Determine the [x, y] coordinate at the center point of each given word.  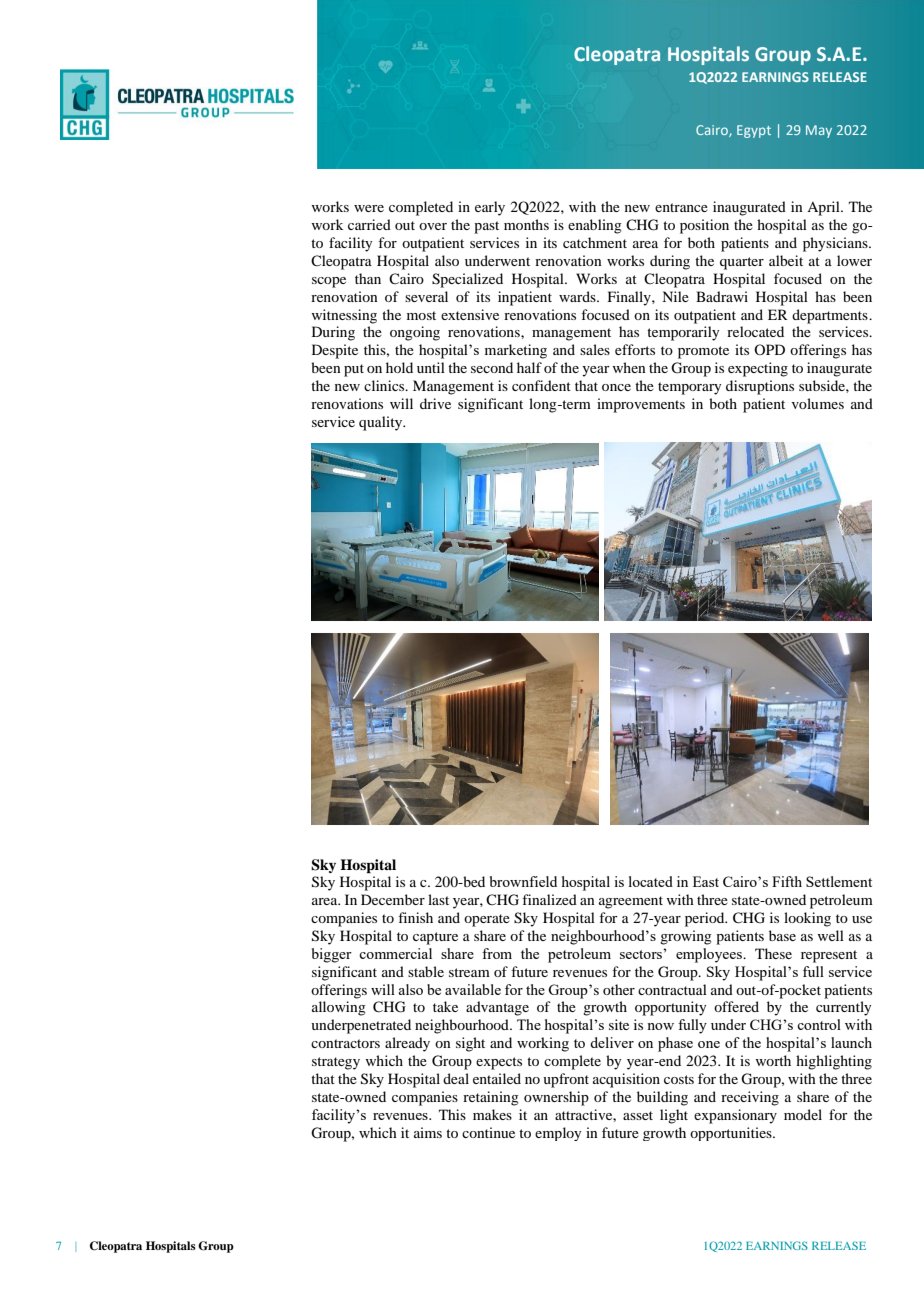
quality [382, 423]
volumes [818, 403]
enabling [595, 226]
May [819, 131]
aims [428, 1132]
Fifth [787, 881]
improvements [641, 405]
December [393, 899]
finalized [549, 899]
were [369, 208]
